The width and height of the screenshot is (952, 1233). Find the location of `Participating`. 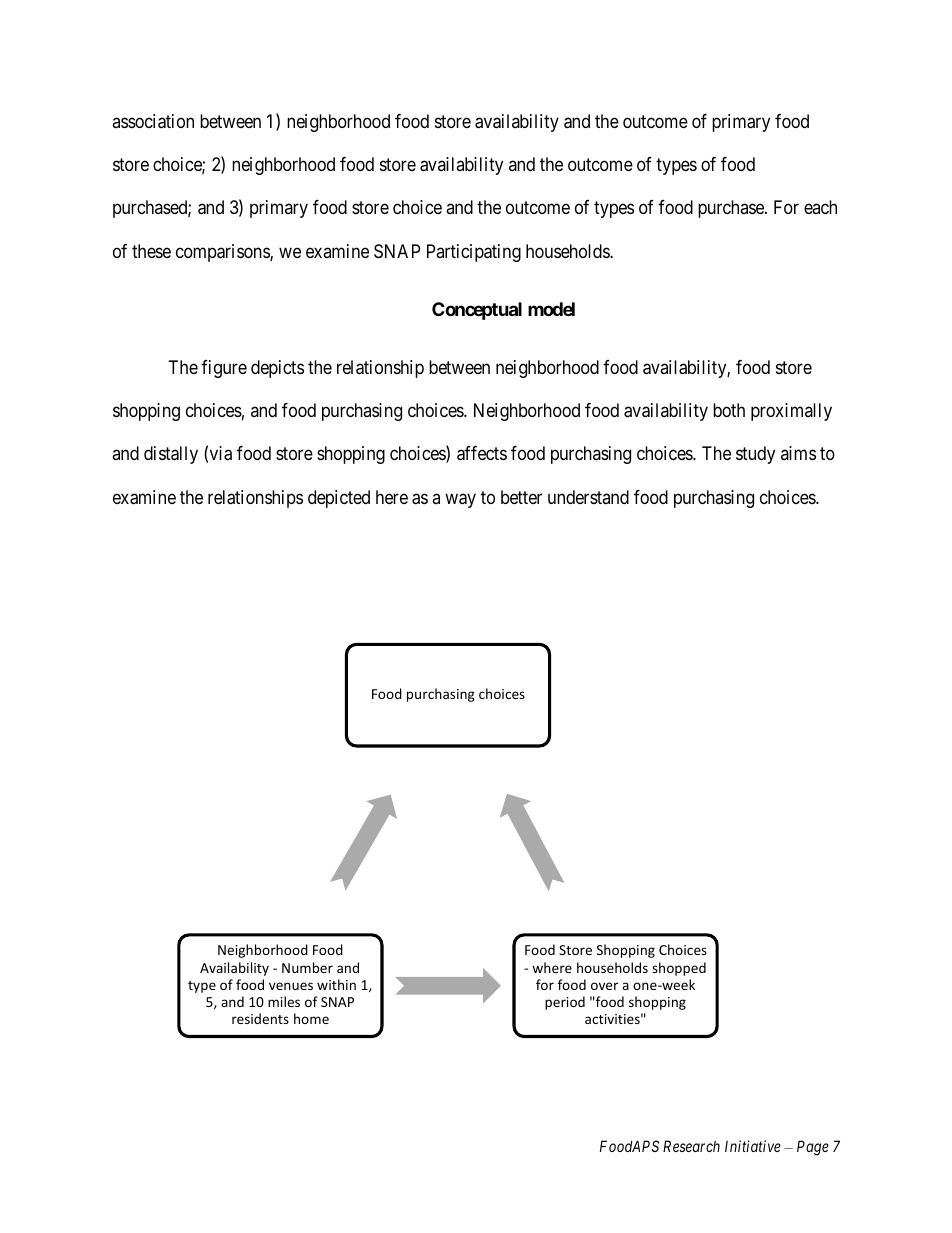

Participating is located at coordinates (474, 253).
